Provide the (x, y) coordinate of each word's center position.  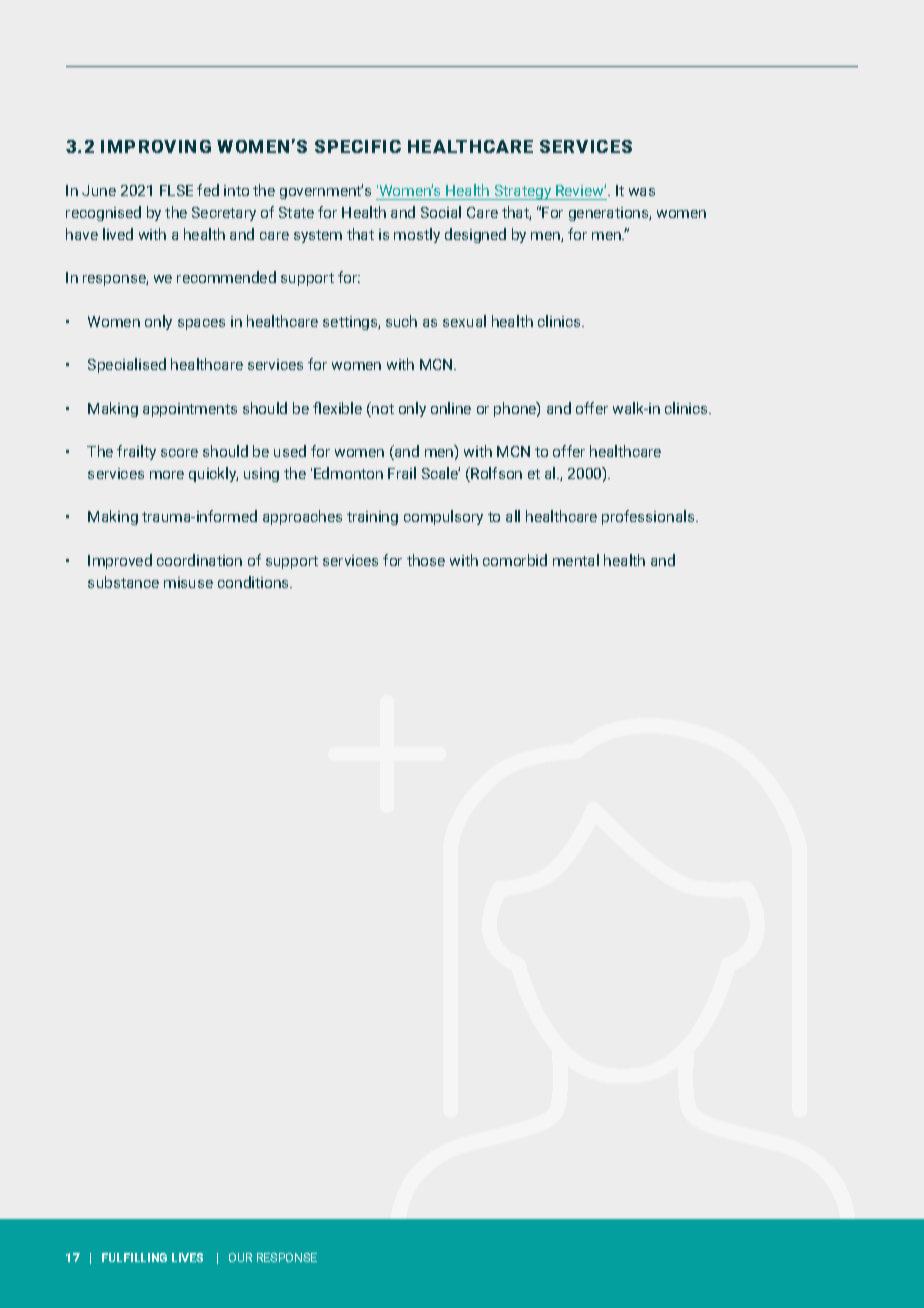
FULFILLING (134, 1257)
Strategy (523, 192)
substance (123, 582)
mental (576, 560)
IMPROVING (156, 146)
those (426, 560)
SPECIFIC (358, 146)
